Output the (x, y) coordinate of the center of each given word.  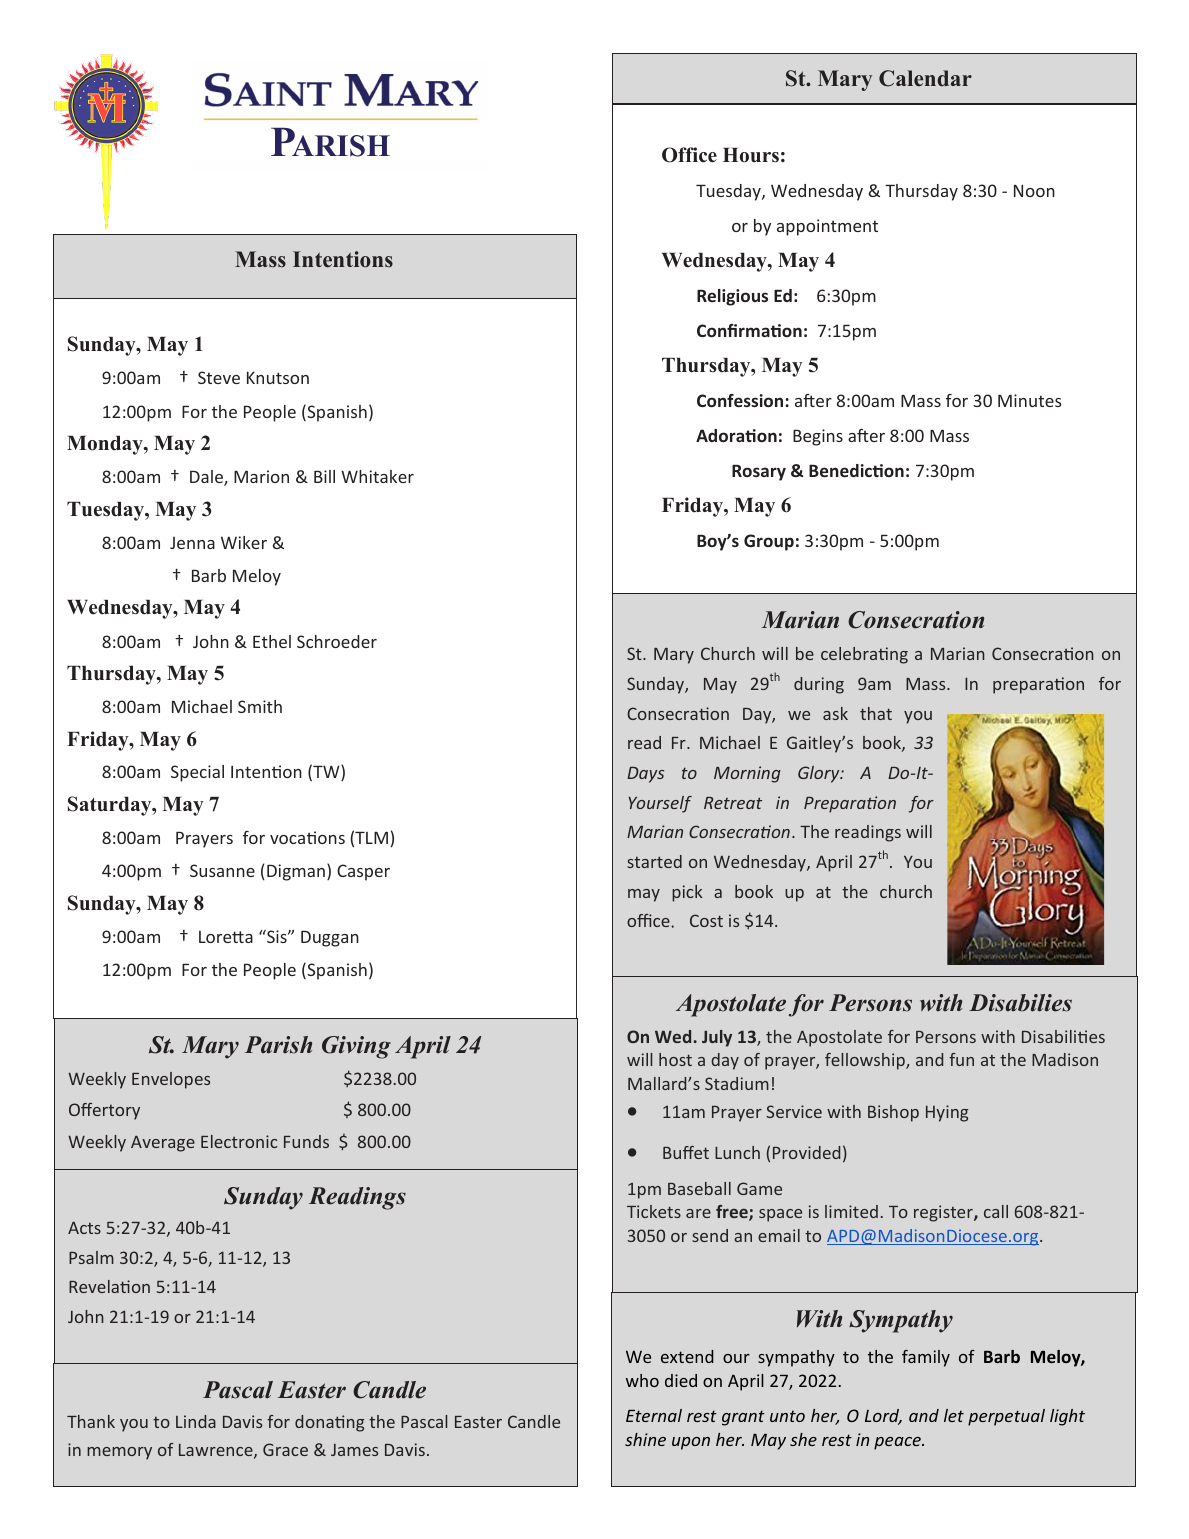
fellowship (866, 1061)
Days (645, 775)
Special (197, 773)
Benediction (856, 470)
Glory (820, 774)
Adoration (736, 435)
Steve (219, 377)
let (954, 1415)
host (675, 1059)
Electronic (239, 1141)
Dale (207, 478)
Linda (196, 1421)
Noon (1034, 190)
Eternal (654, 1415)
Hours (751, 155)
